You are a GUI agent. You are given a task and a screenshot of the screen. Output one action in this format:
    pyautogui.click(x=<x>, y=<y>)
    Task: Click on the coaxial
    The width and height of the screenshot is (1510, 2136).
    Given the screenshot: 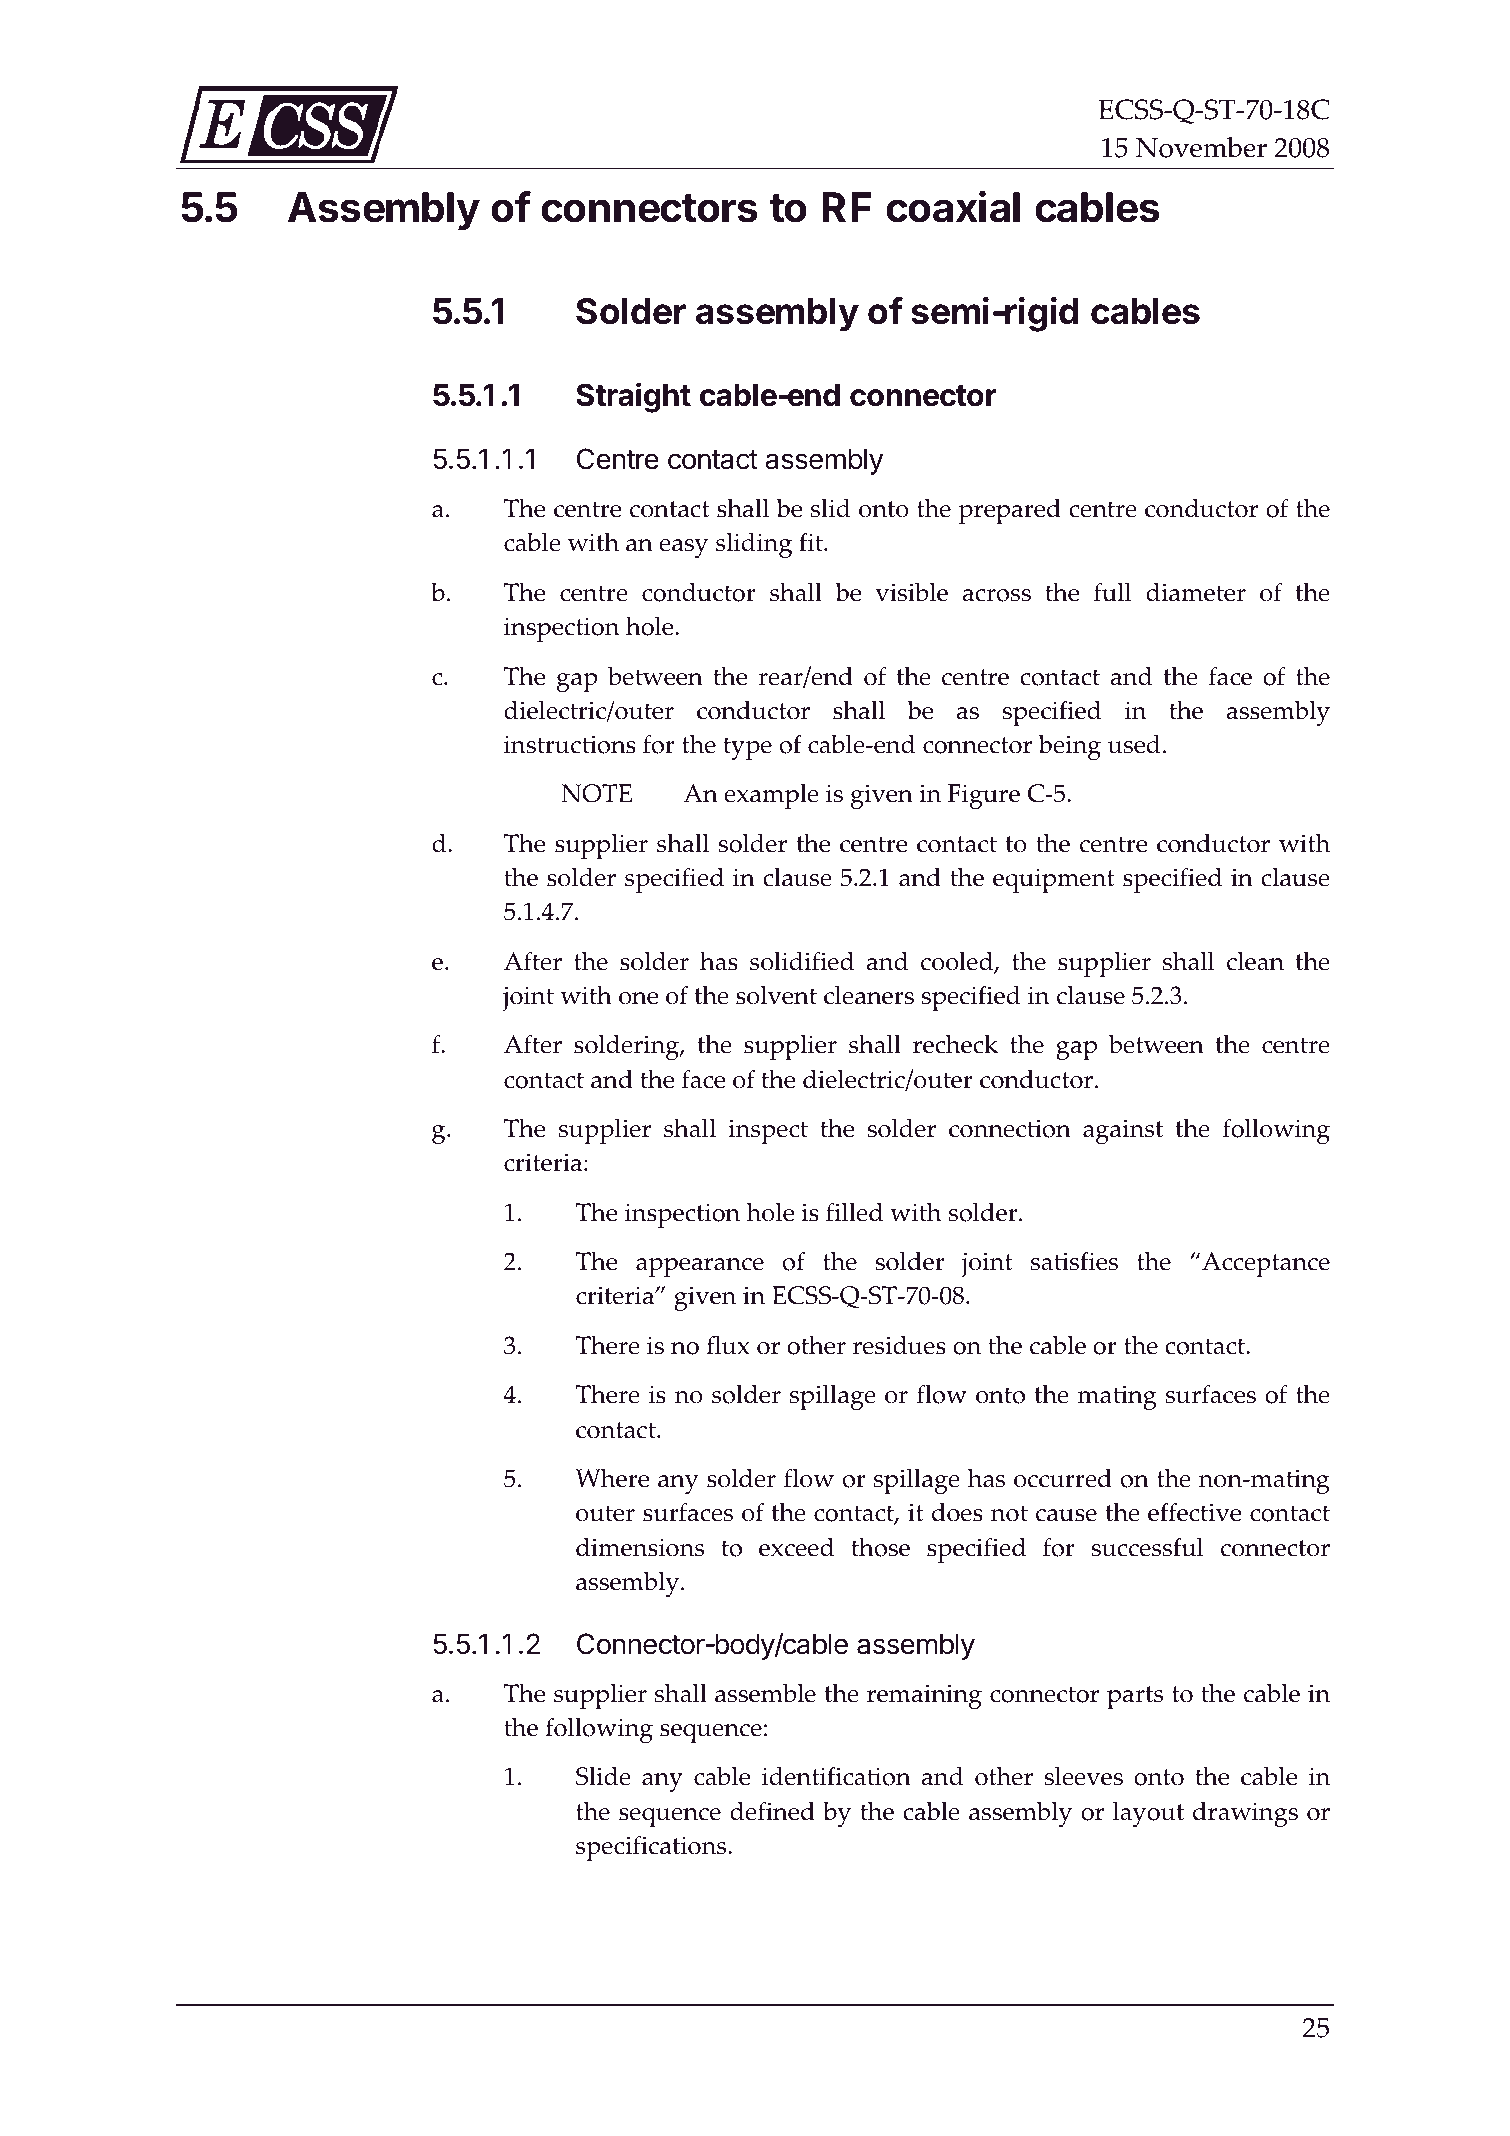 What is the action you would take?
    pyautogui.click(x=953, y=207)
